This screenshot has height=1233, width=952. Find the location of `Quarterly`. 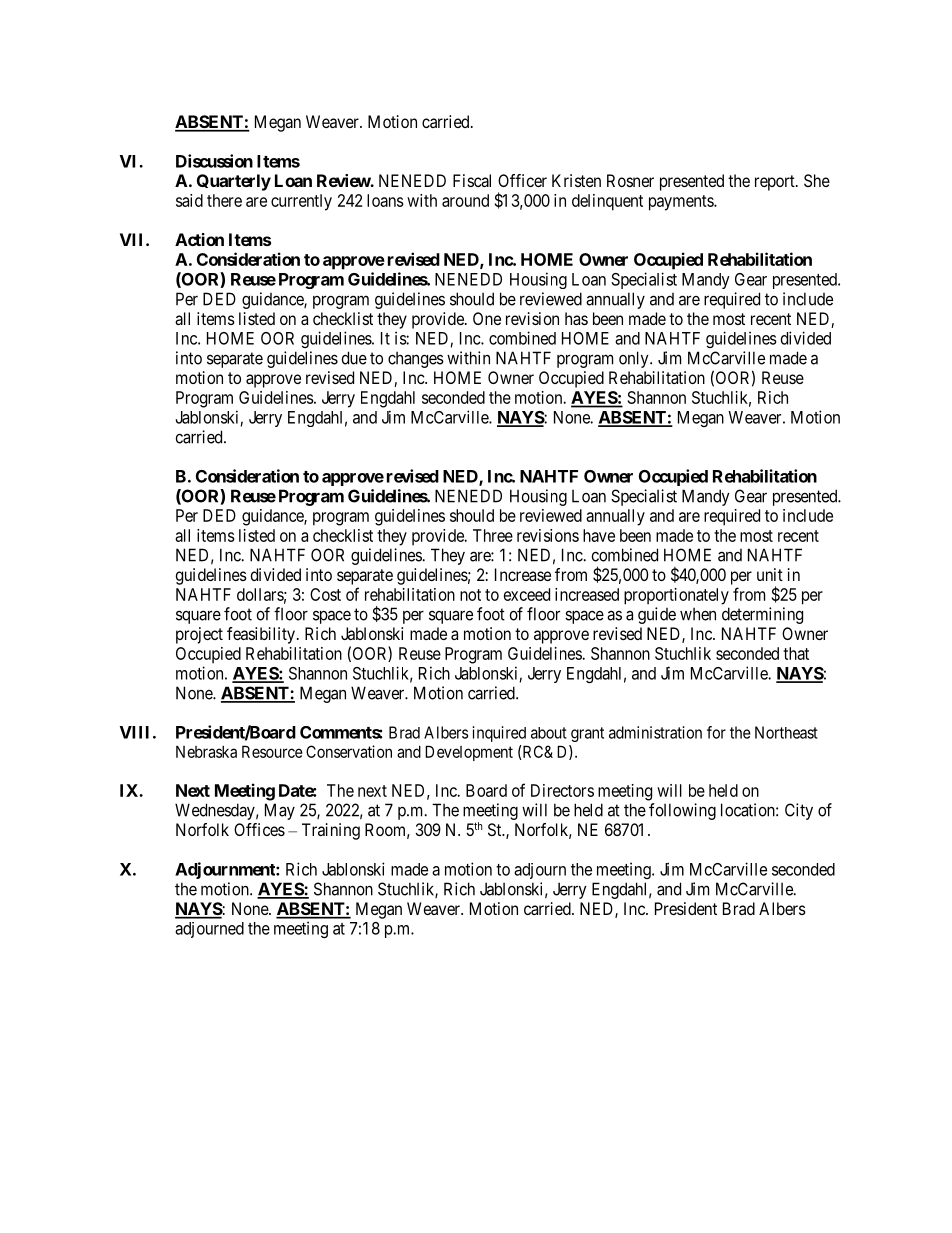

Quarterly is located at coordinates (234, 182).
